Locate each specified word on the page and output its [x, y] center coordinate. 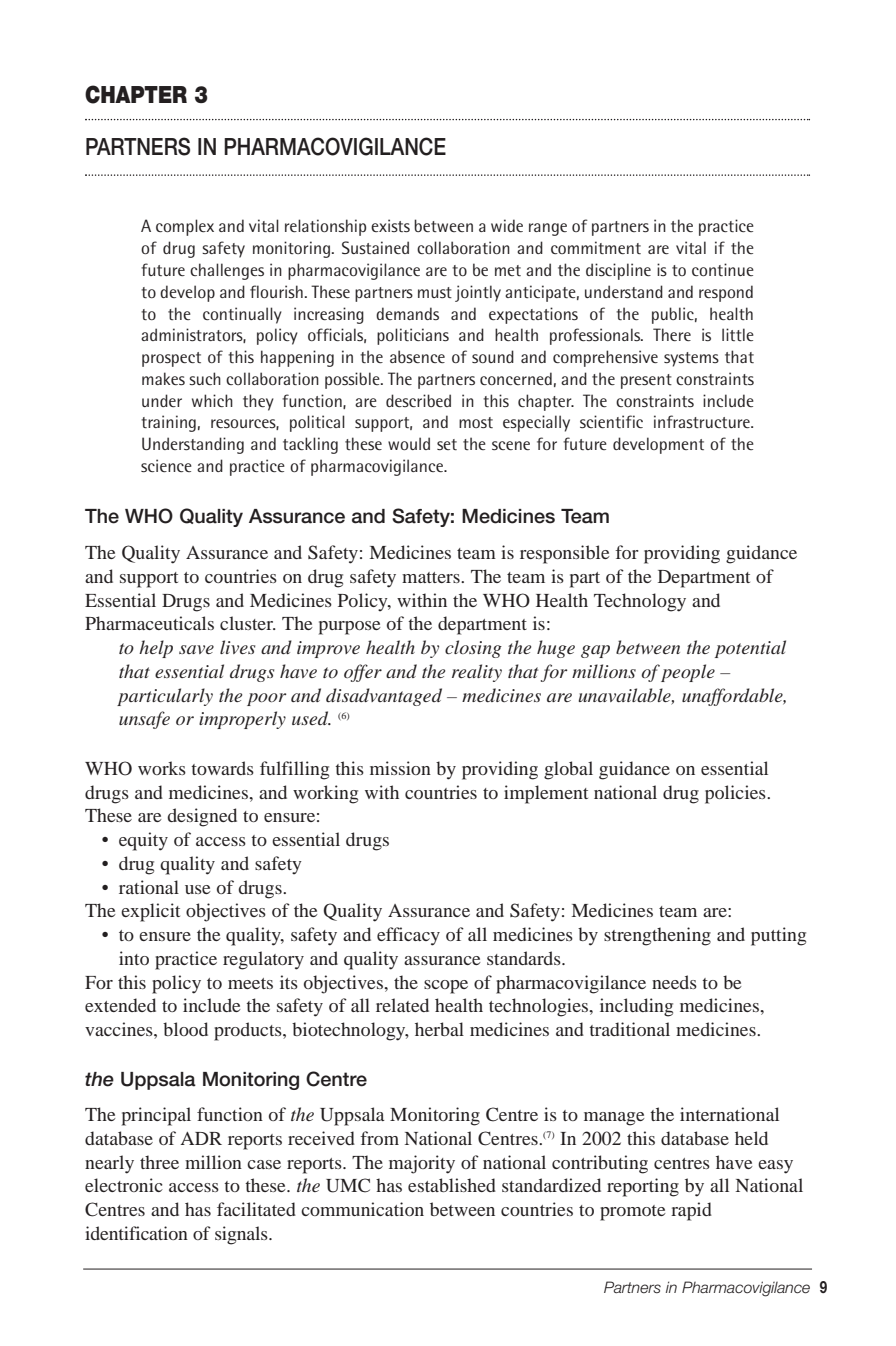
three [159, 1162]
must [435, 292]
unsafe [144, 720]
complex [185, 227]
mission [400, 768]
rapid [691, 1211]
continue [723, 269]
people [688, 673]
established [452, 1185]
